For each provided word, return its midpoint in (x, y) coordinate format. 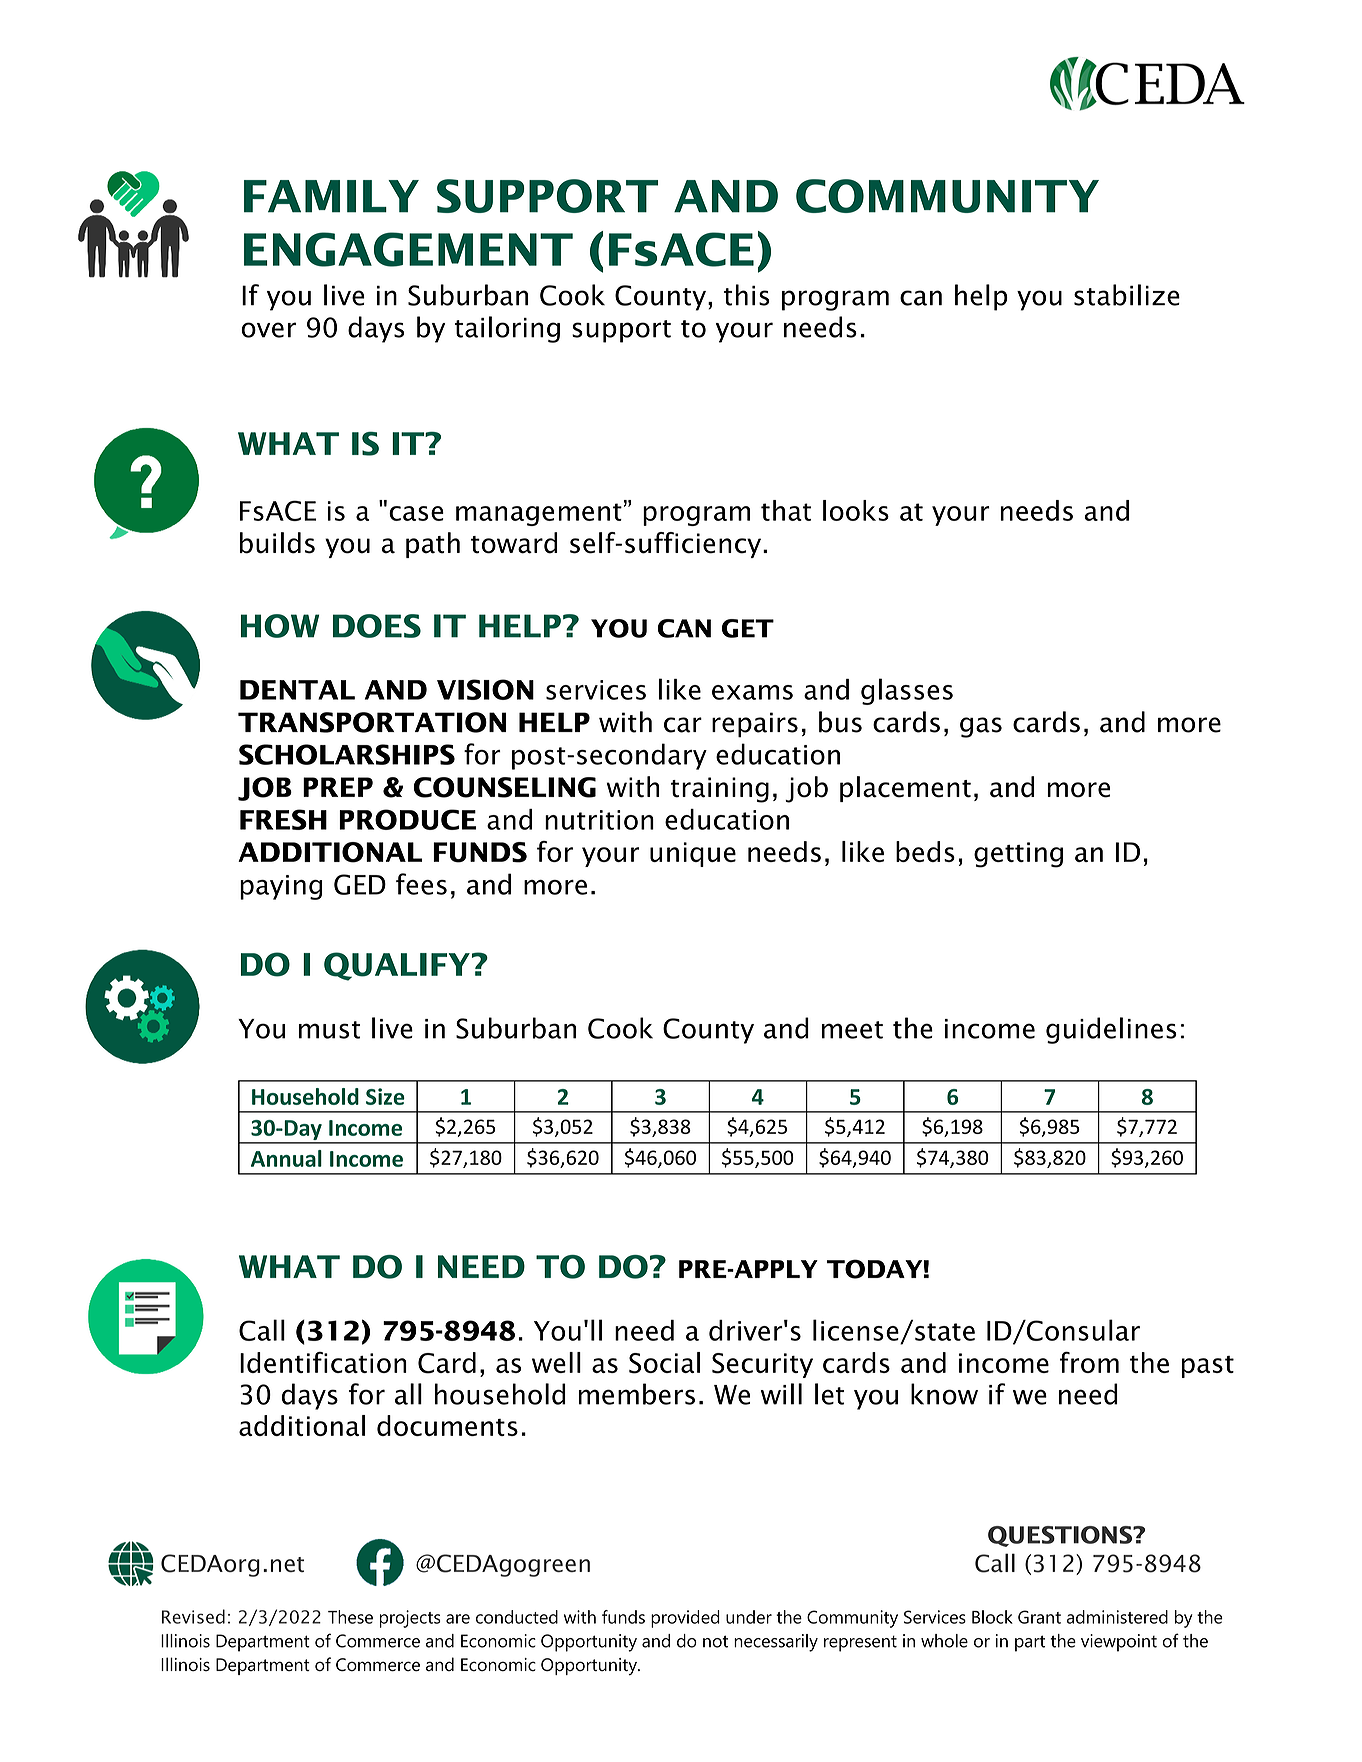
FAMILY (331, 196)
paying (281, 887)
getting (1018, 855)
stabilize (1127, 295)
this (747, 295)
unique (693, 854)
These (350, 1617)
